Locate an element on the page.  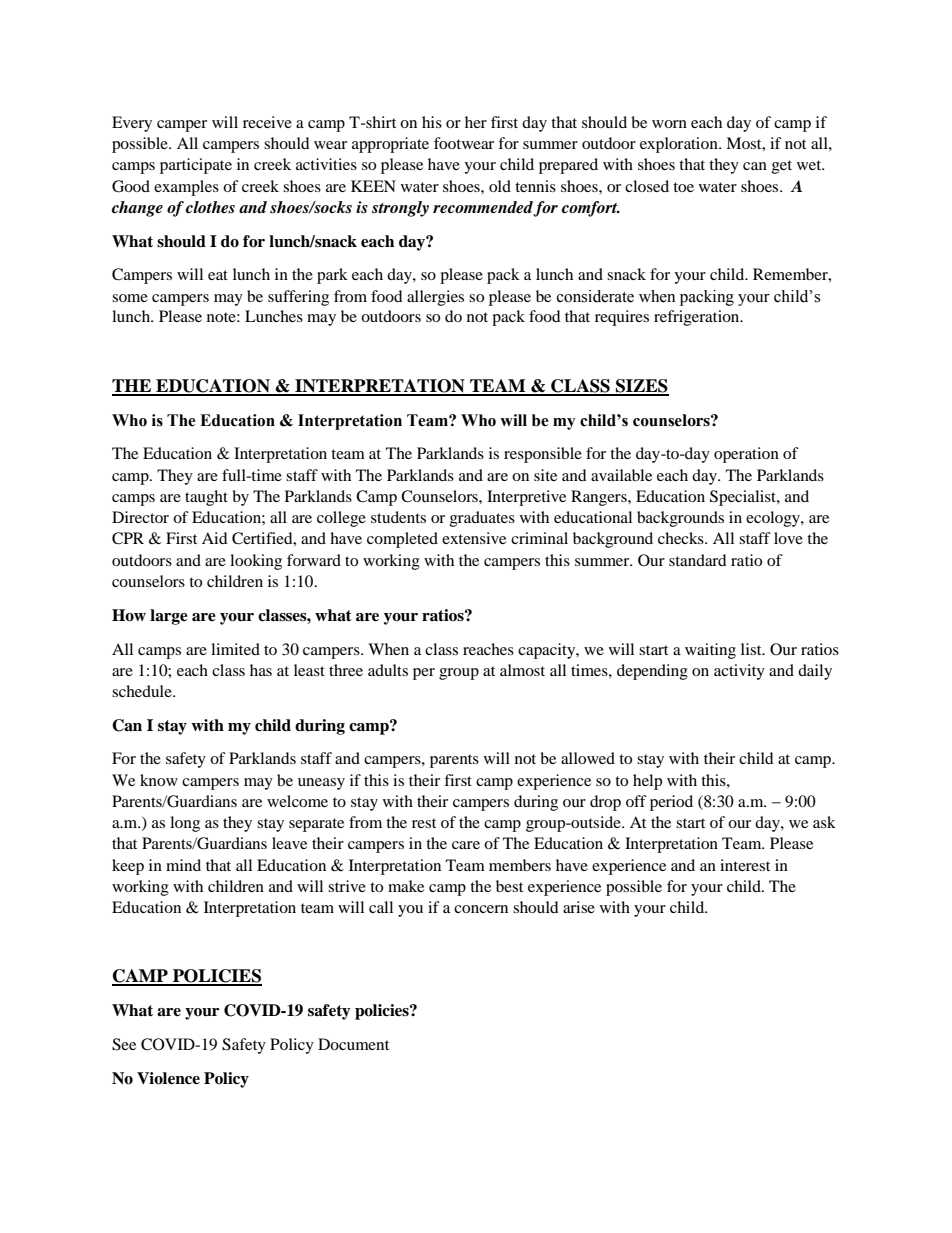
her is located at coordinates (476, 122).
